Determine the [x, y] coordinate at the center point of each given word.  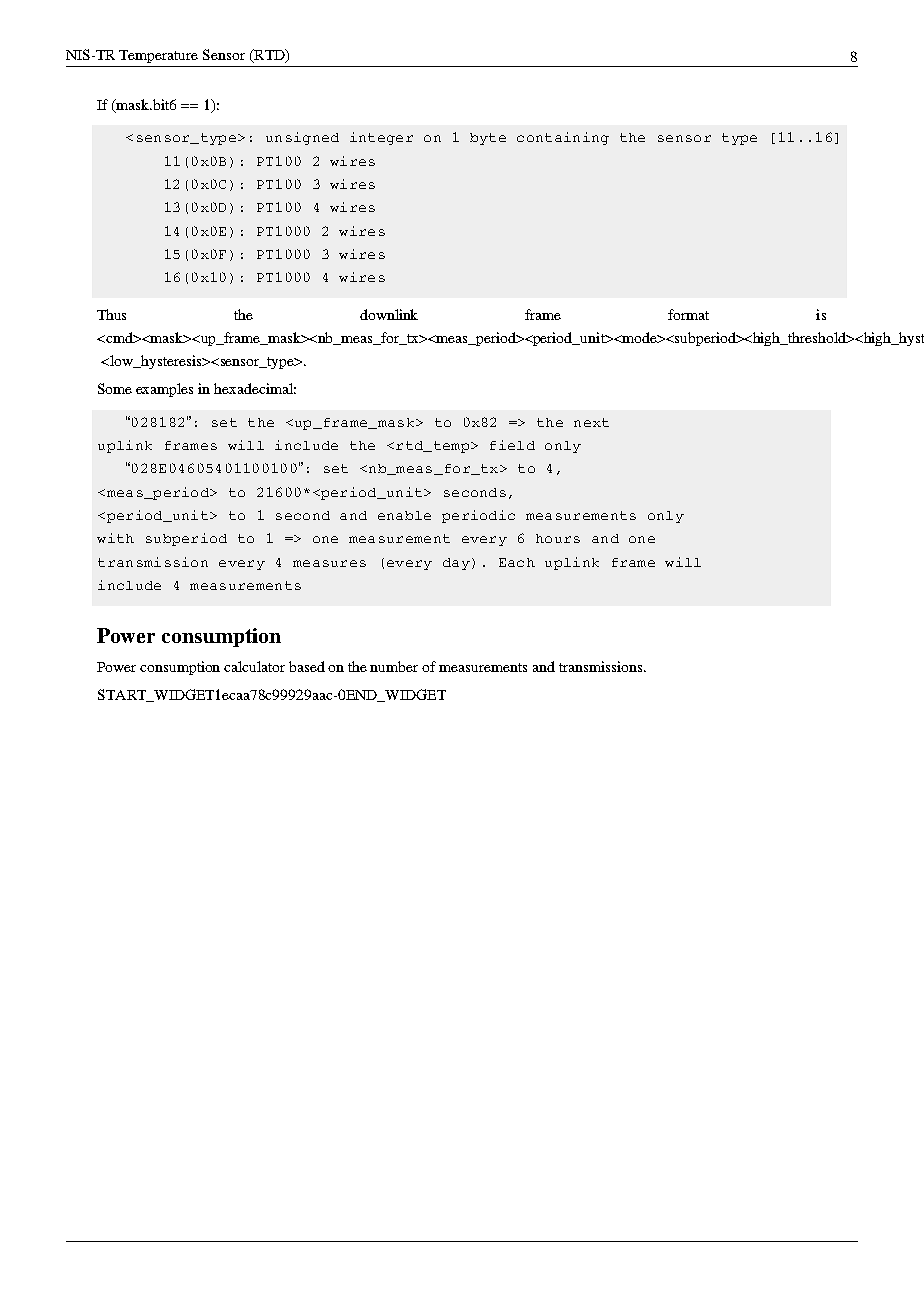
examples [164, 390]
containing [563, 138]
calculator [254, 666]
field [512, 445]
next [591, 422]
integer [381, 138]
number [394, 666]
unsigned [302, 138]
